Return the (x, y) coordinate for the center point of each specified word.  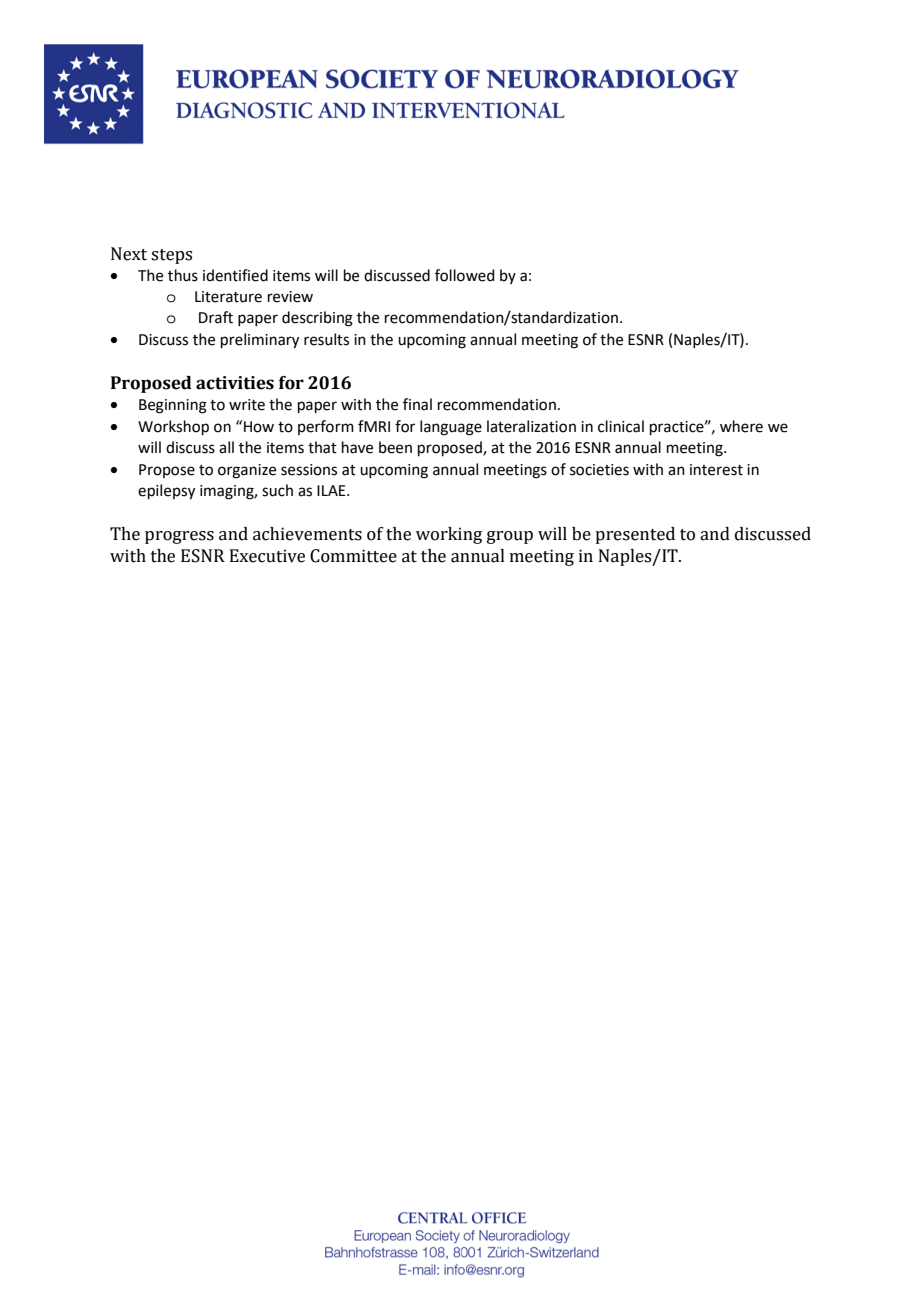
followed (465, 275)
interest (716, 470)
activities (235, 383)
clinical (621, 426)
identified (235, 275)
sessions (309, 470)
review (290, 297)
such (277, 490)
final (417, 404)
